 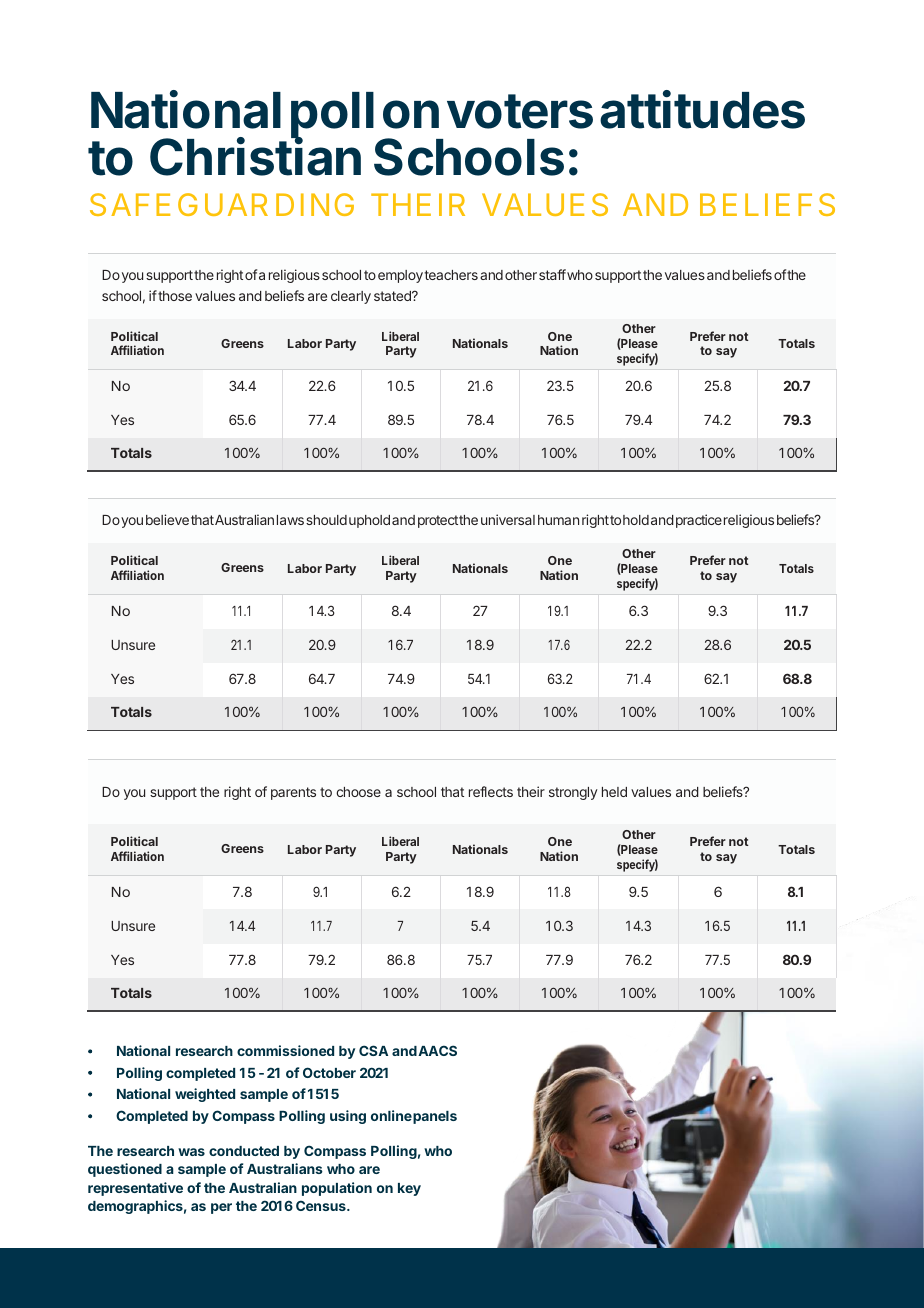 What do you see at coordinates (285, 1050) in the image?
I see `commissioned` at bounding box center [285, 1050].
